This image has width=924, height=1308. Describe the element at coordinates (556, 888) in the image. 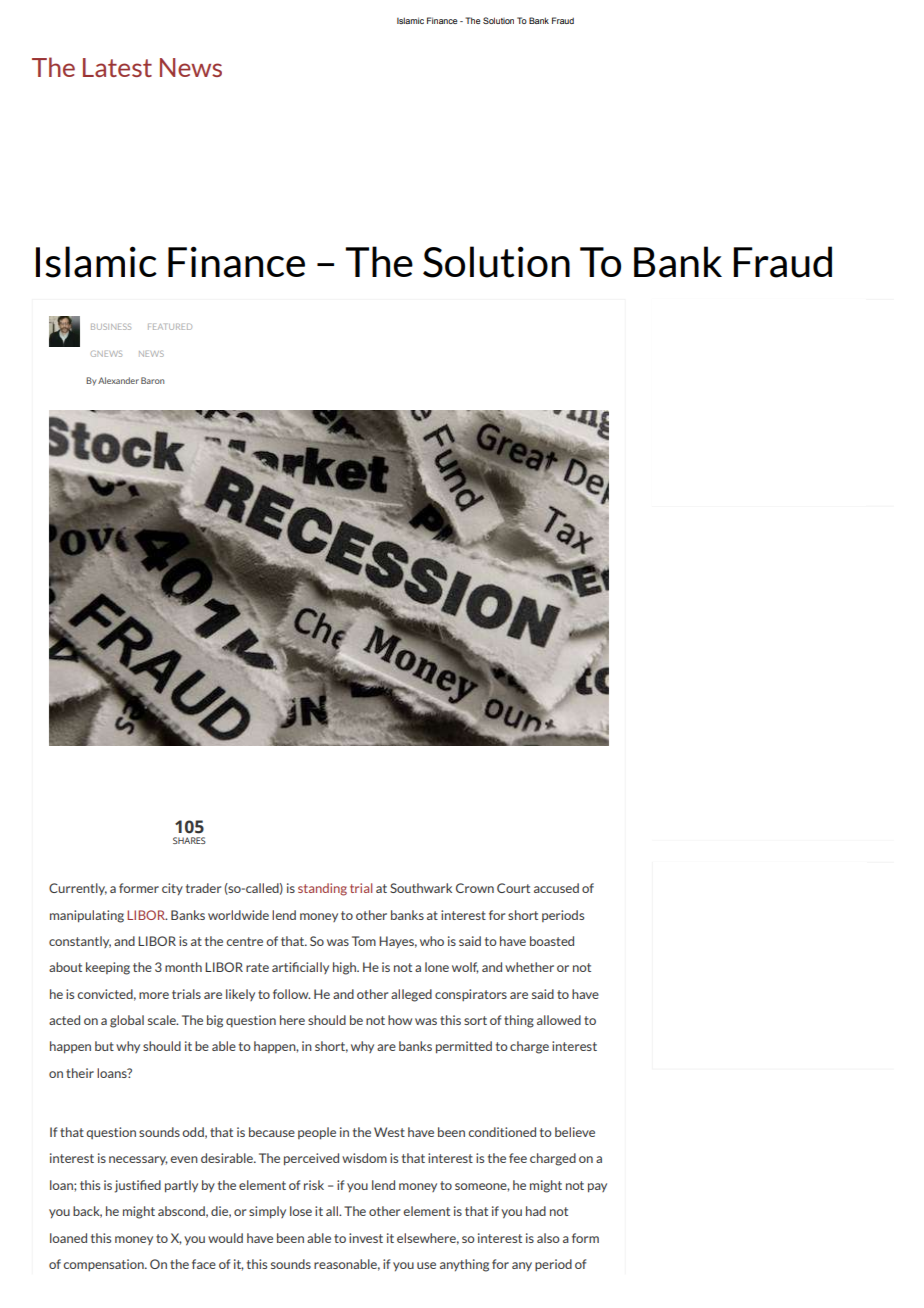

I see `accused` at that location.
